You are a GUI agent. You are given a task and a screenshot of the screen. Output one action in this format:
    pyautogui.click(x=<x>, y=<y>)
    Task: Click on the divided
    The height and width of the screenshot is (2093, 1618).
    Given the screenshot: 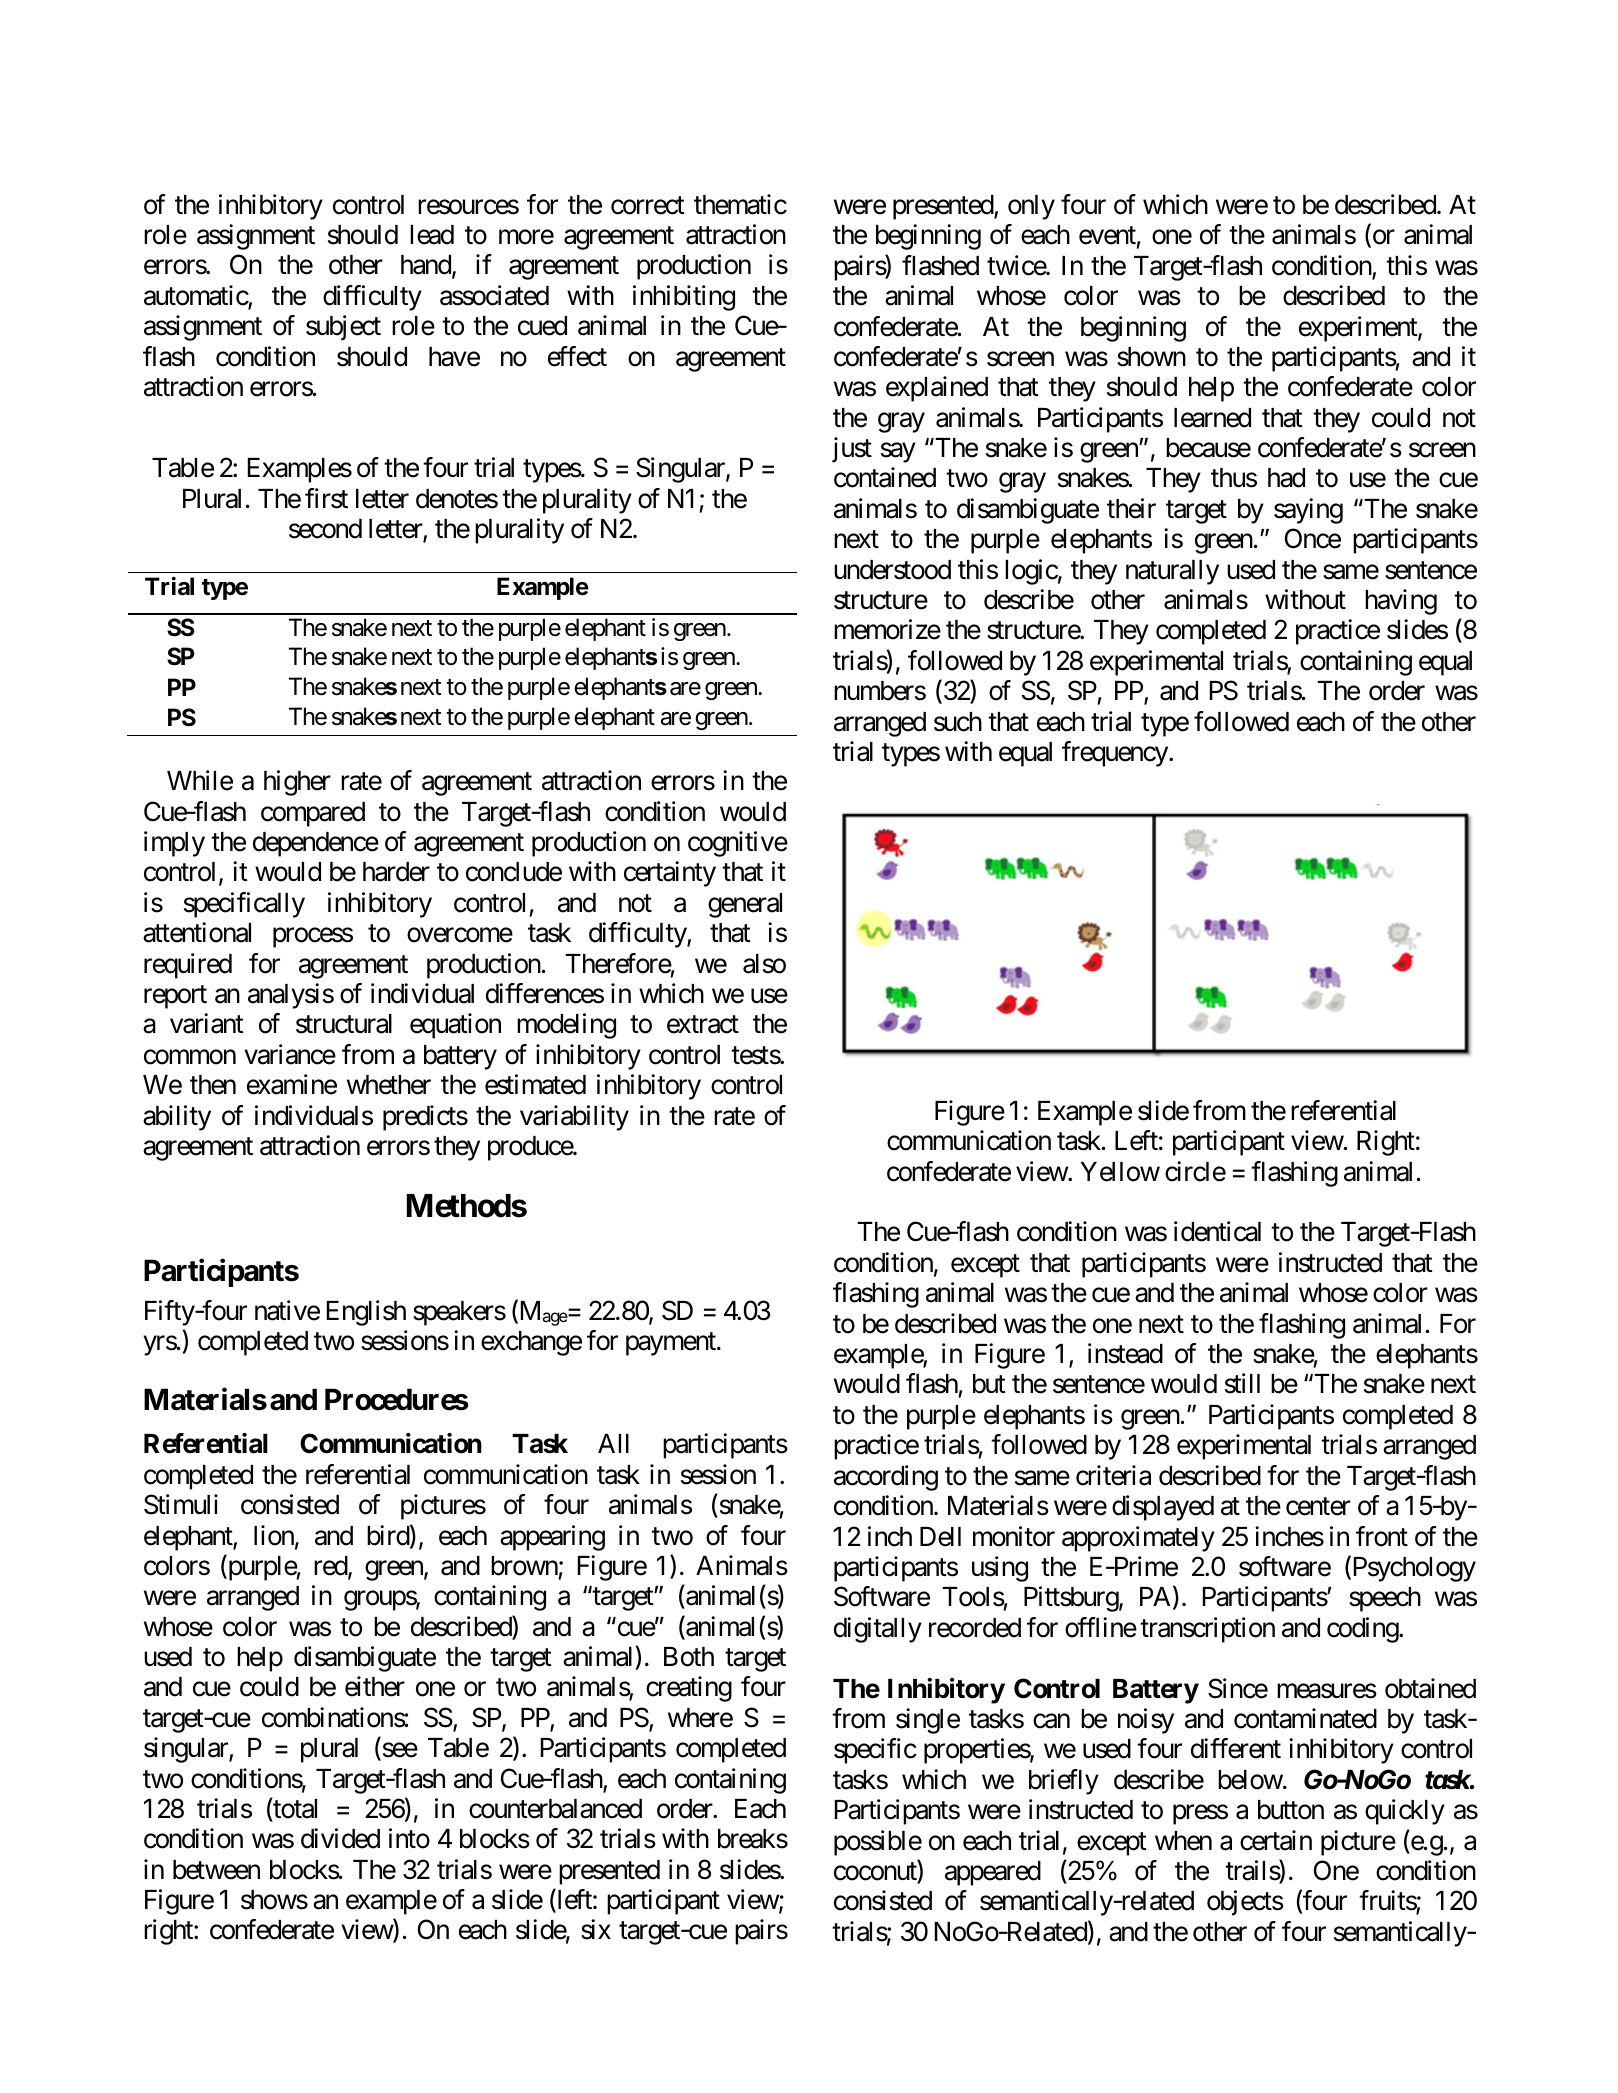 What is the action you would take?
    pyautogui.click(x=340, y=1839)
